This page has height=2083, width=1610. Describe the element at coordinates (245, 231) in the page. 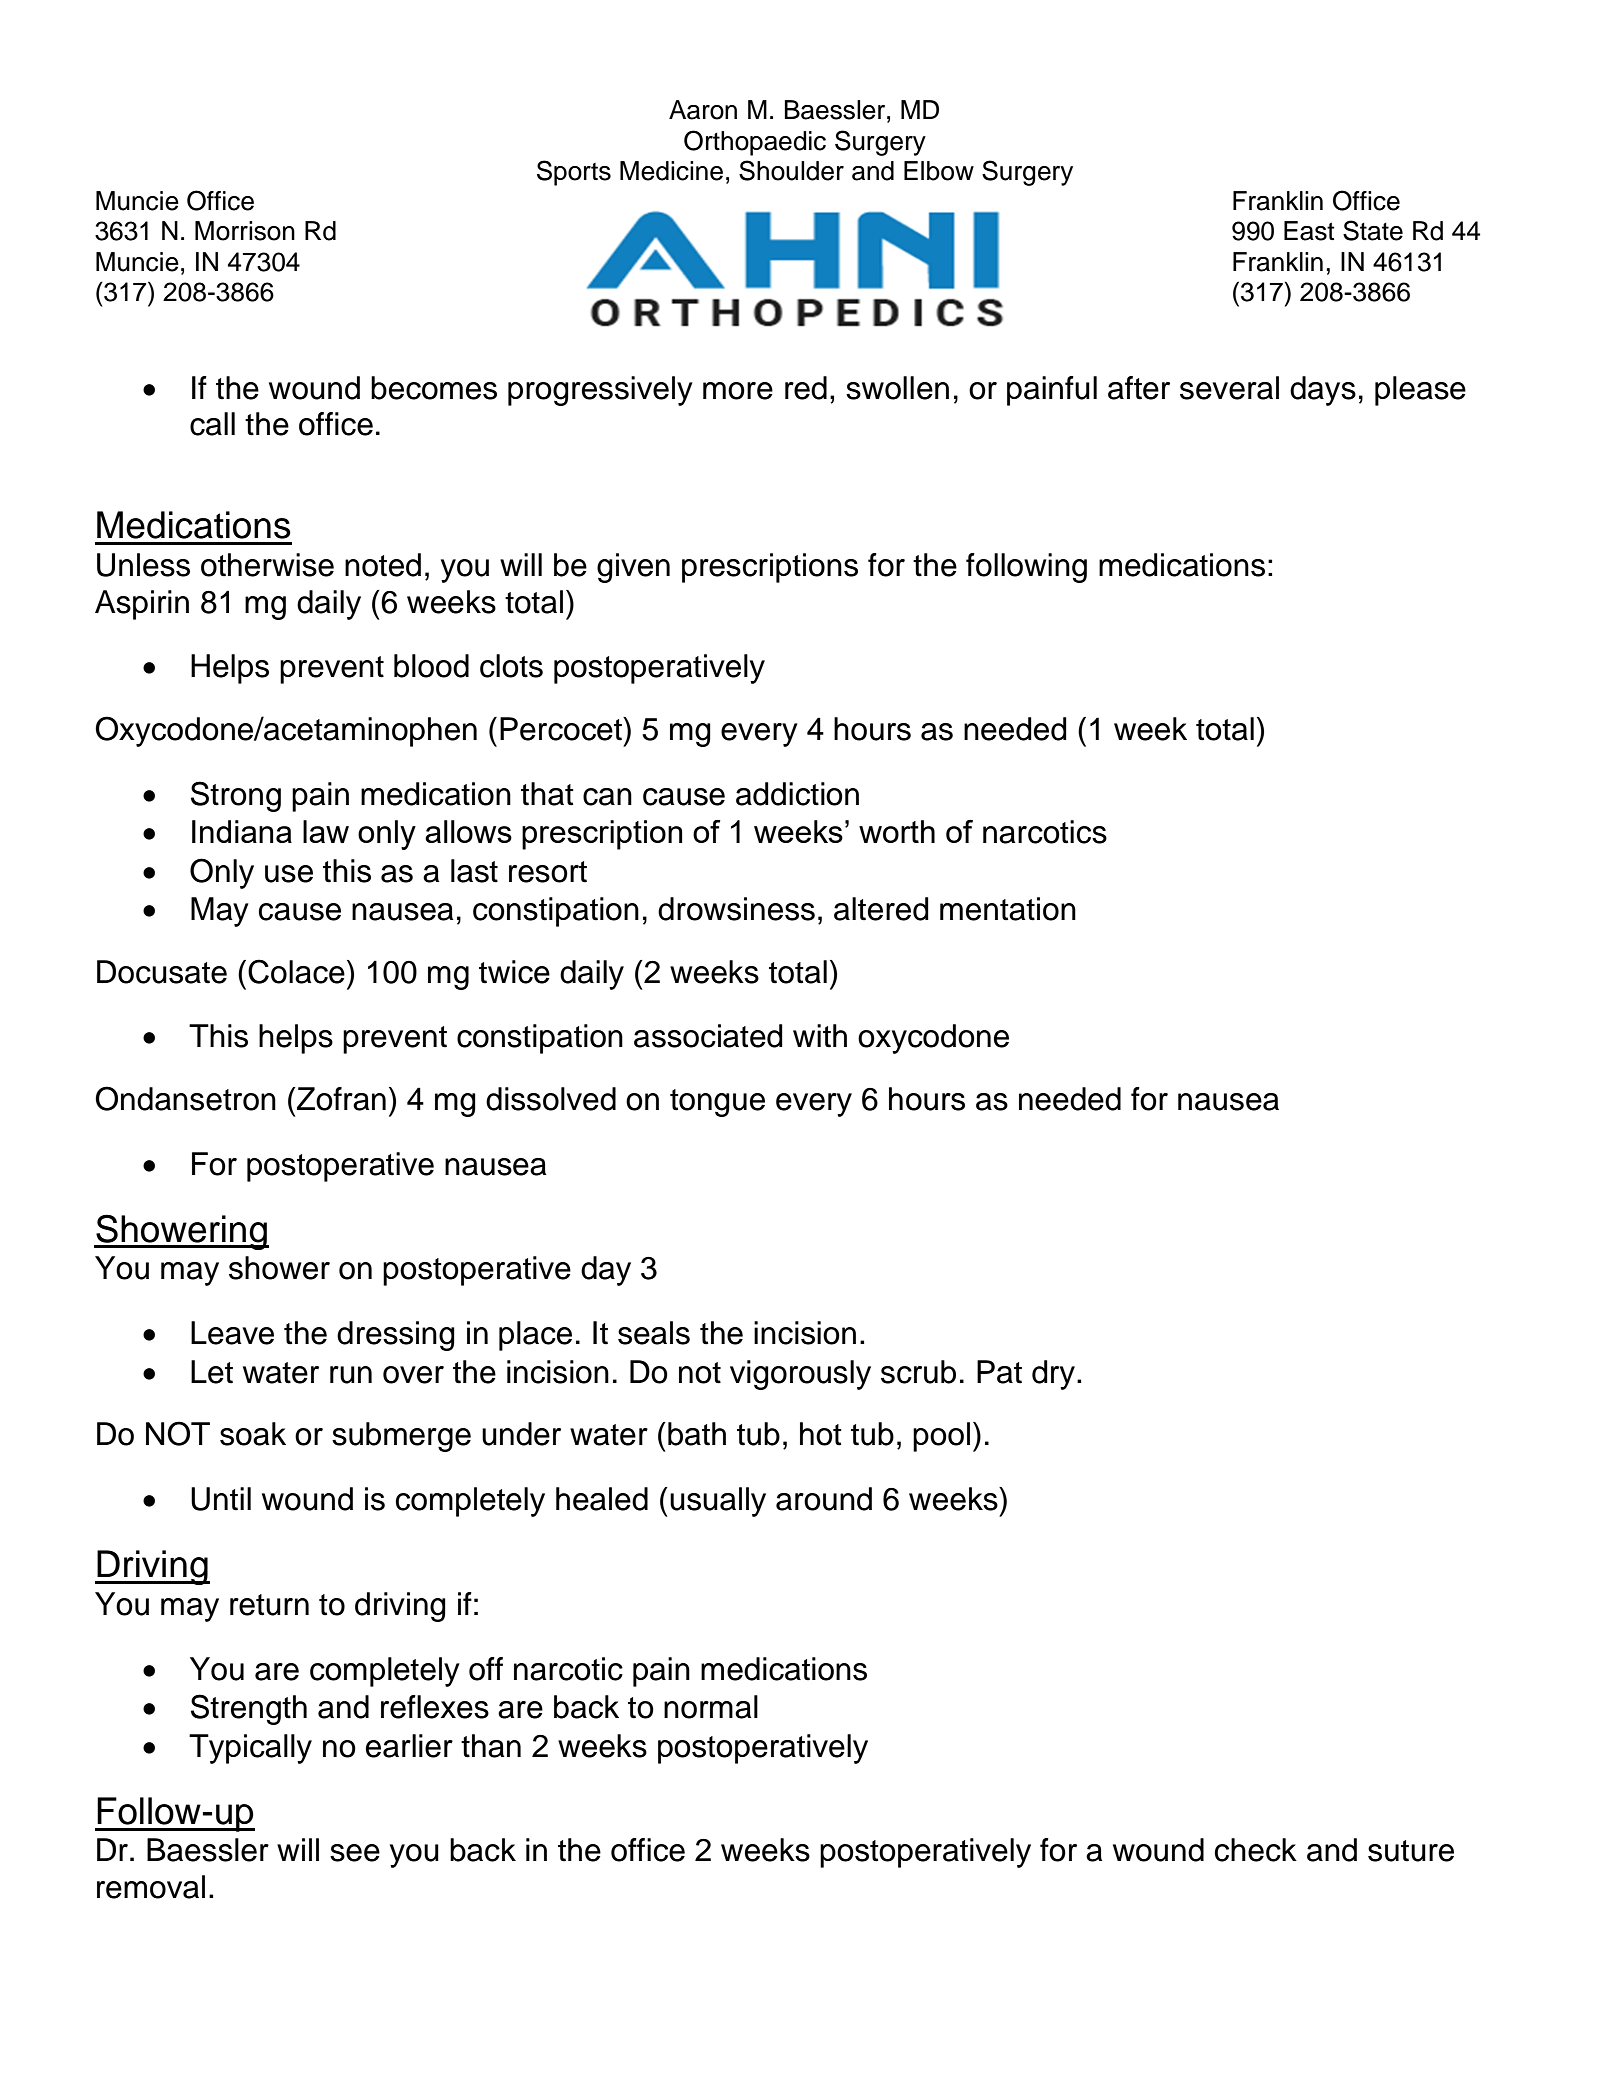

I see `Morrison` at that location.
